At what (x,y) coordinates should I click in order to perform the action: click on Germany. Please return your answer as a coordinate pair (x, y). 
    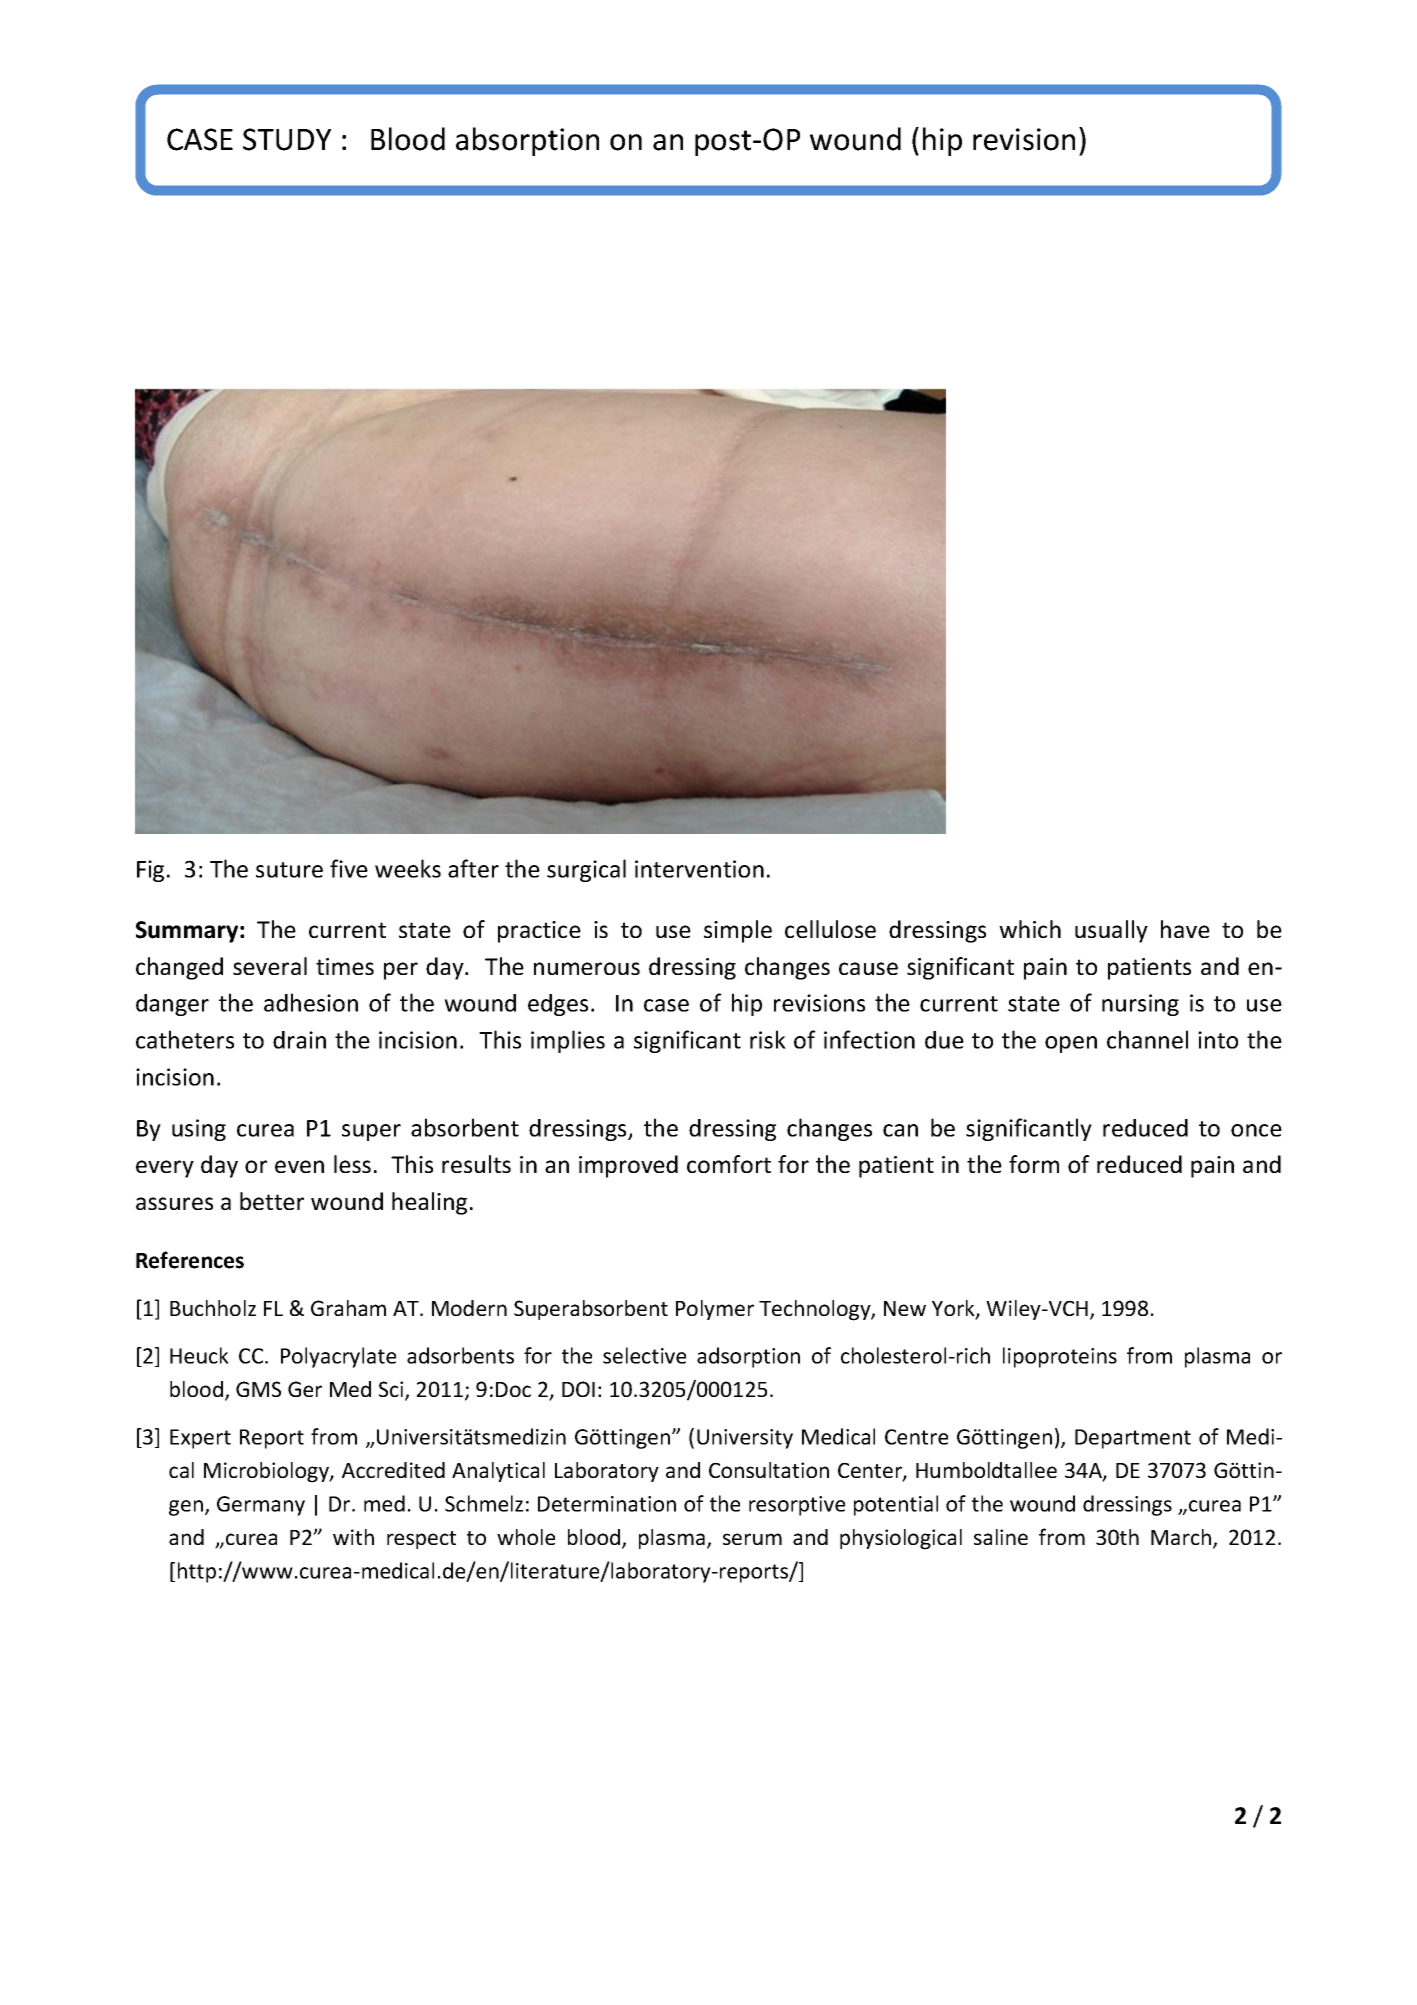
    Looking at the image, I should click on (261, 1506).
